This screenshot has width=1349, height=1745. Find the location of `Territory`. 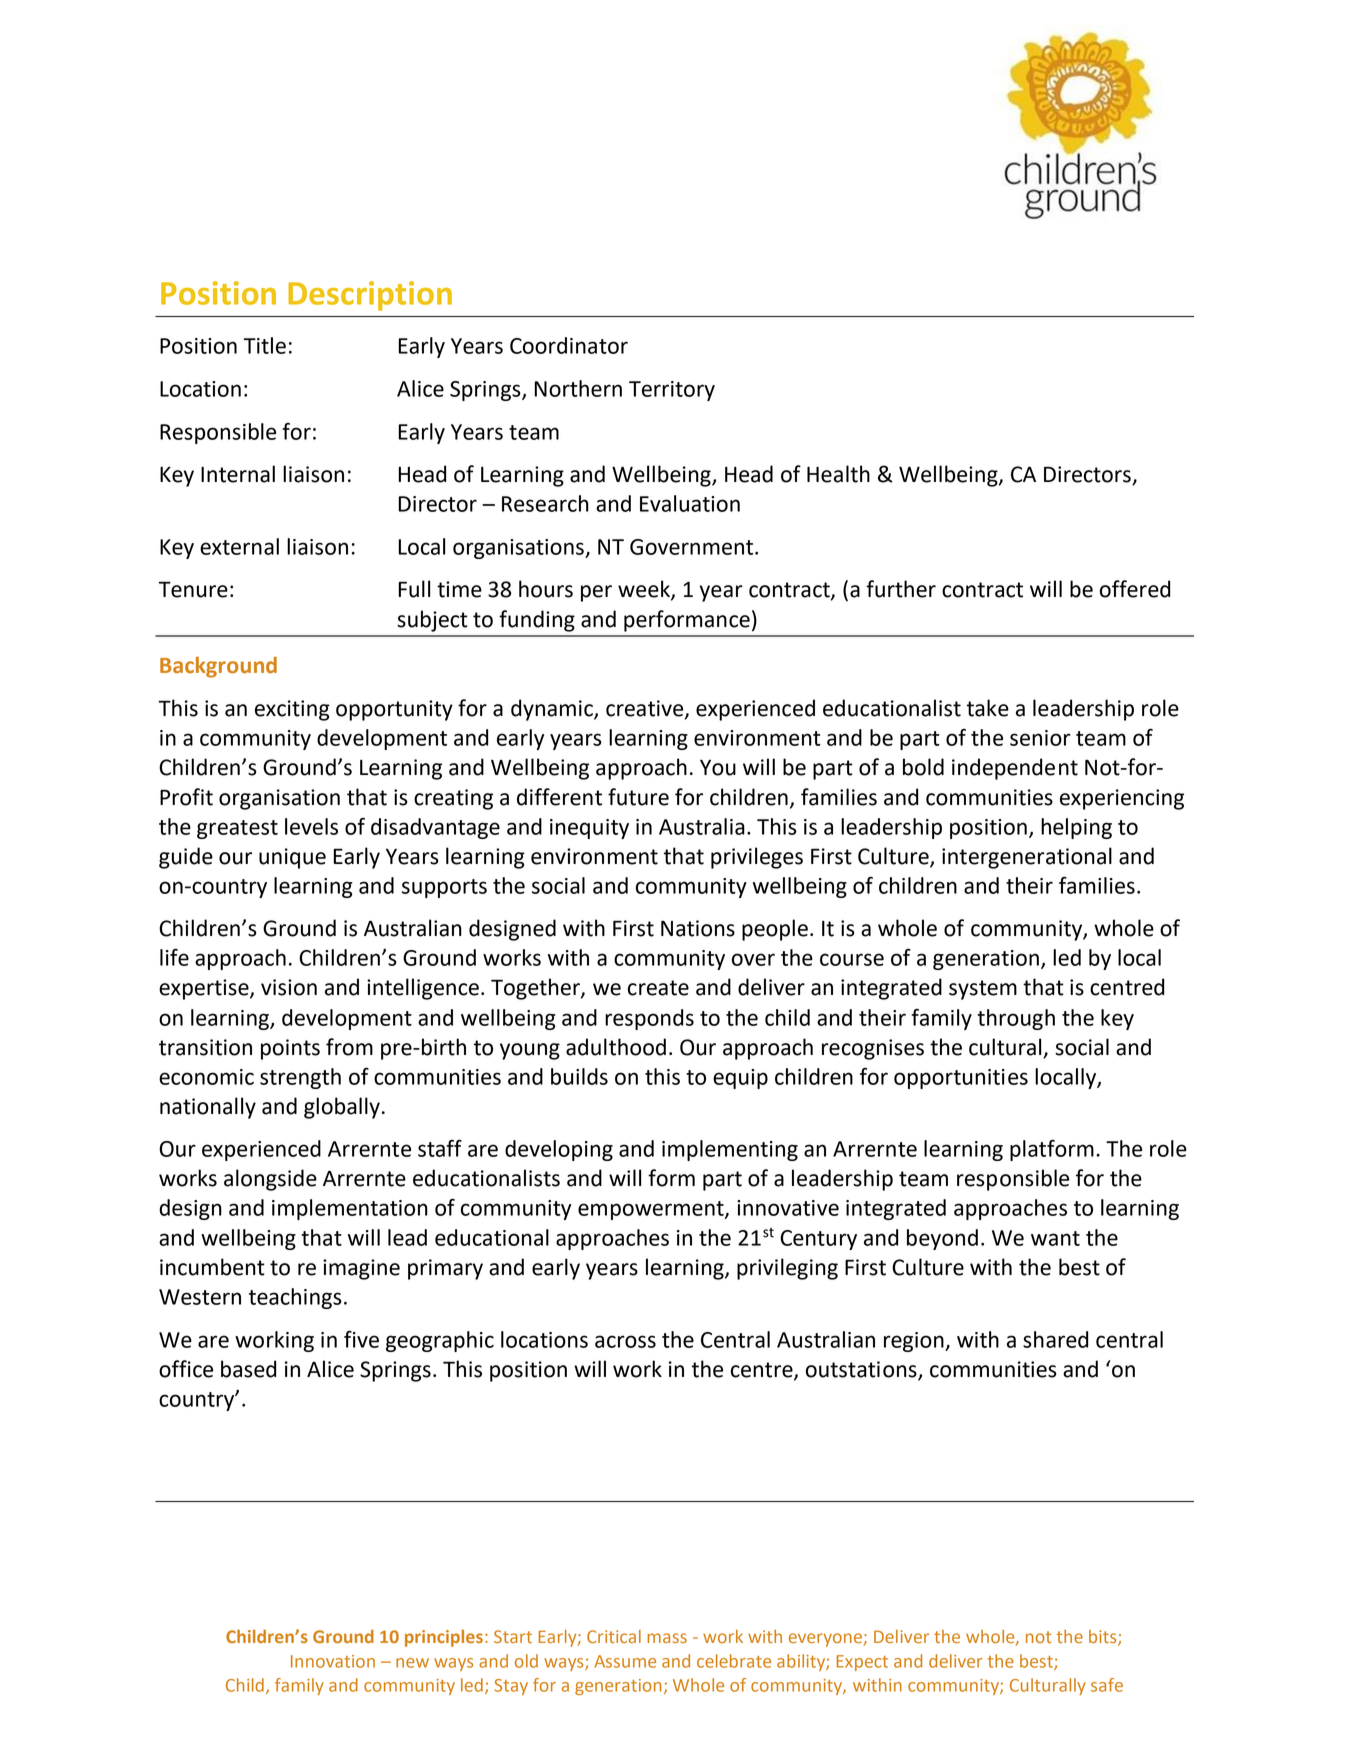

Territory is located at coordinates (672, 391).
